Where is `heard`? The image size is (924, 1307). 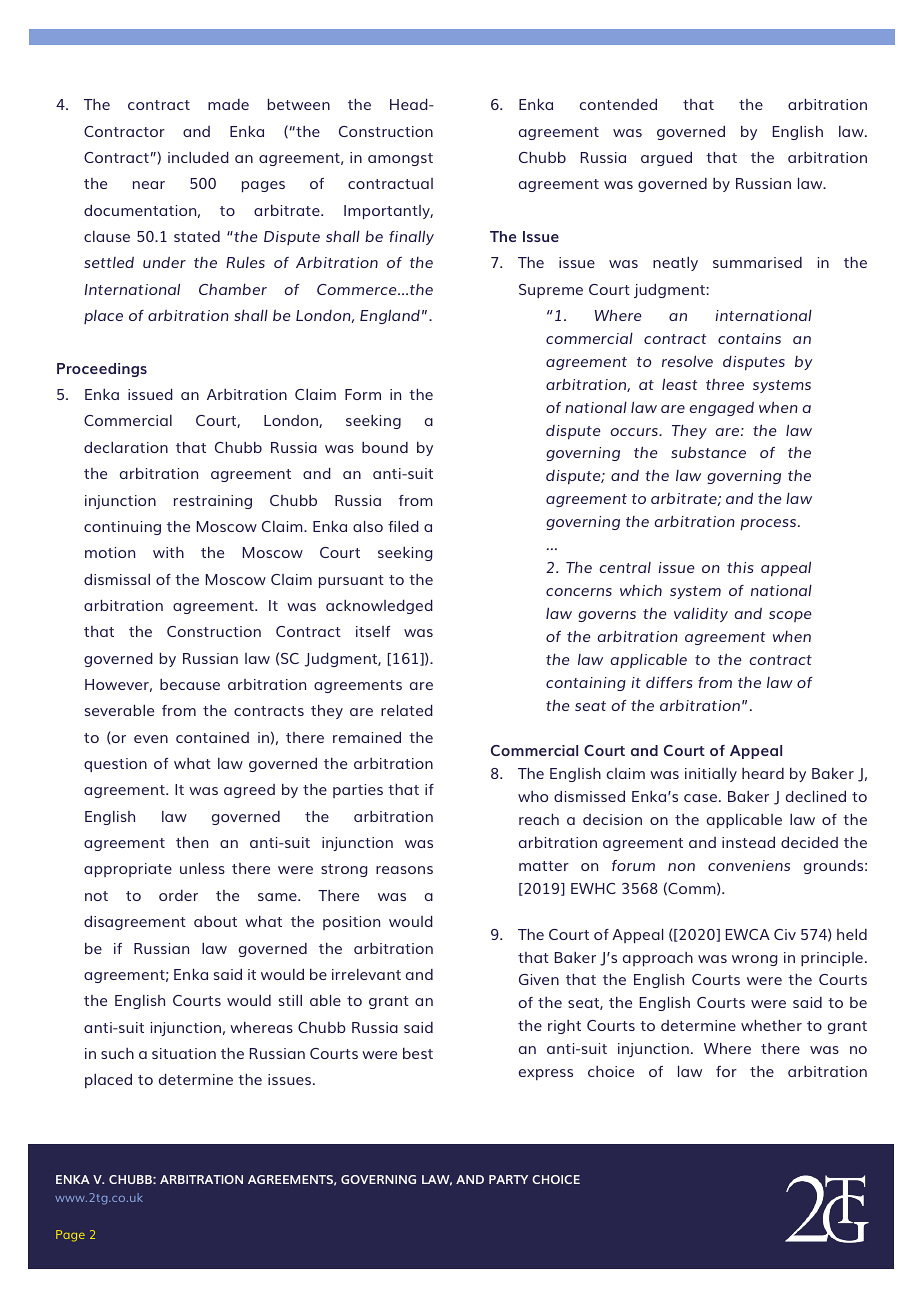
heard is located at coordinates (763, 773).
